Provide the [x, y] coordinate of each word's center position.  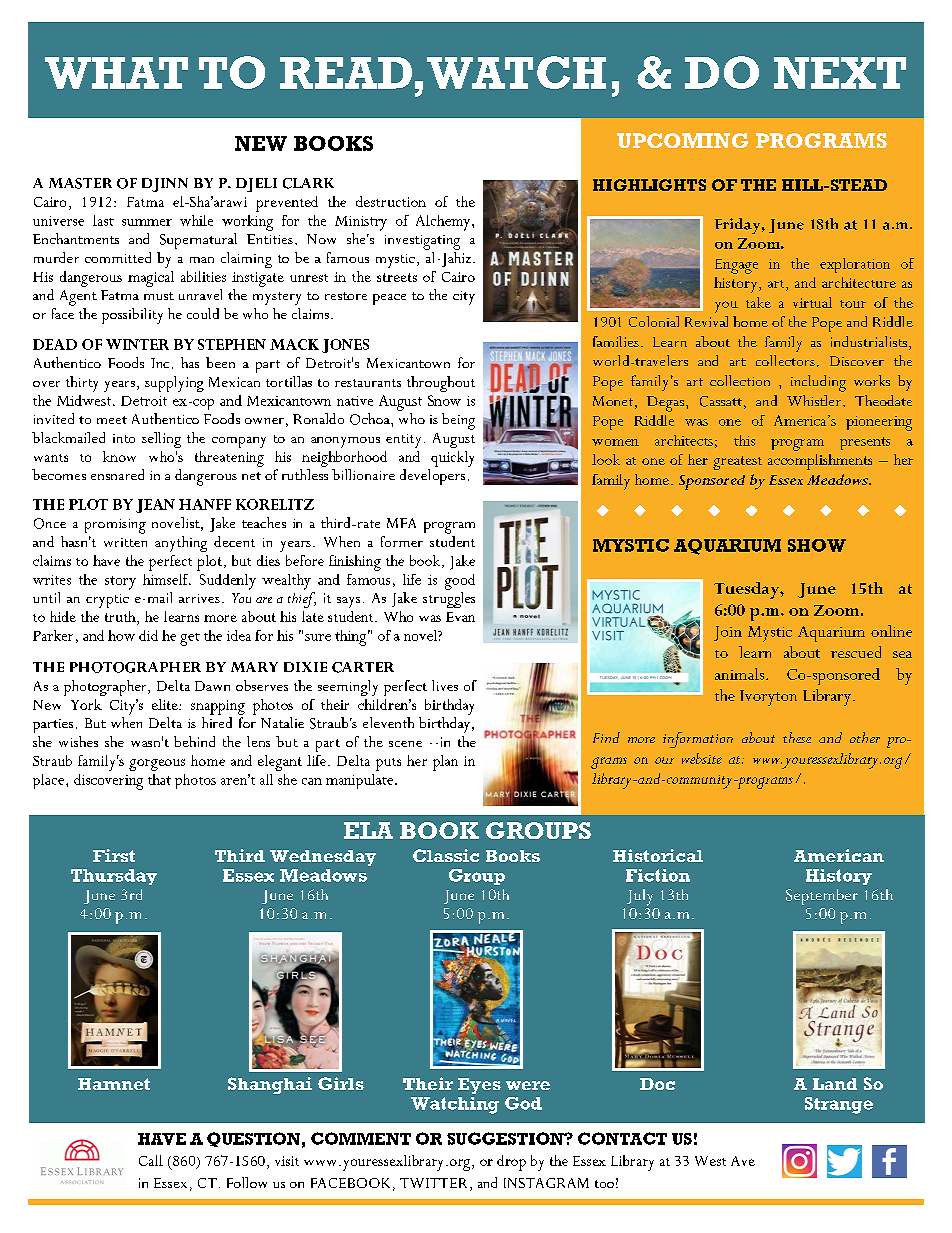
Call [151, 1160]
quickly [452, 459]
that [159, 779]
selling [161, 440]
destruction [391, 201]
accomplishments [820, 462]
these [797, 737]
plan [445, 763]
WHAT [116, 73]
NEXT [840, 73]
